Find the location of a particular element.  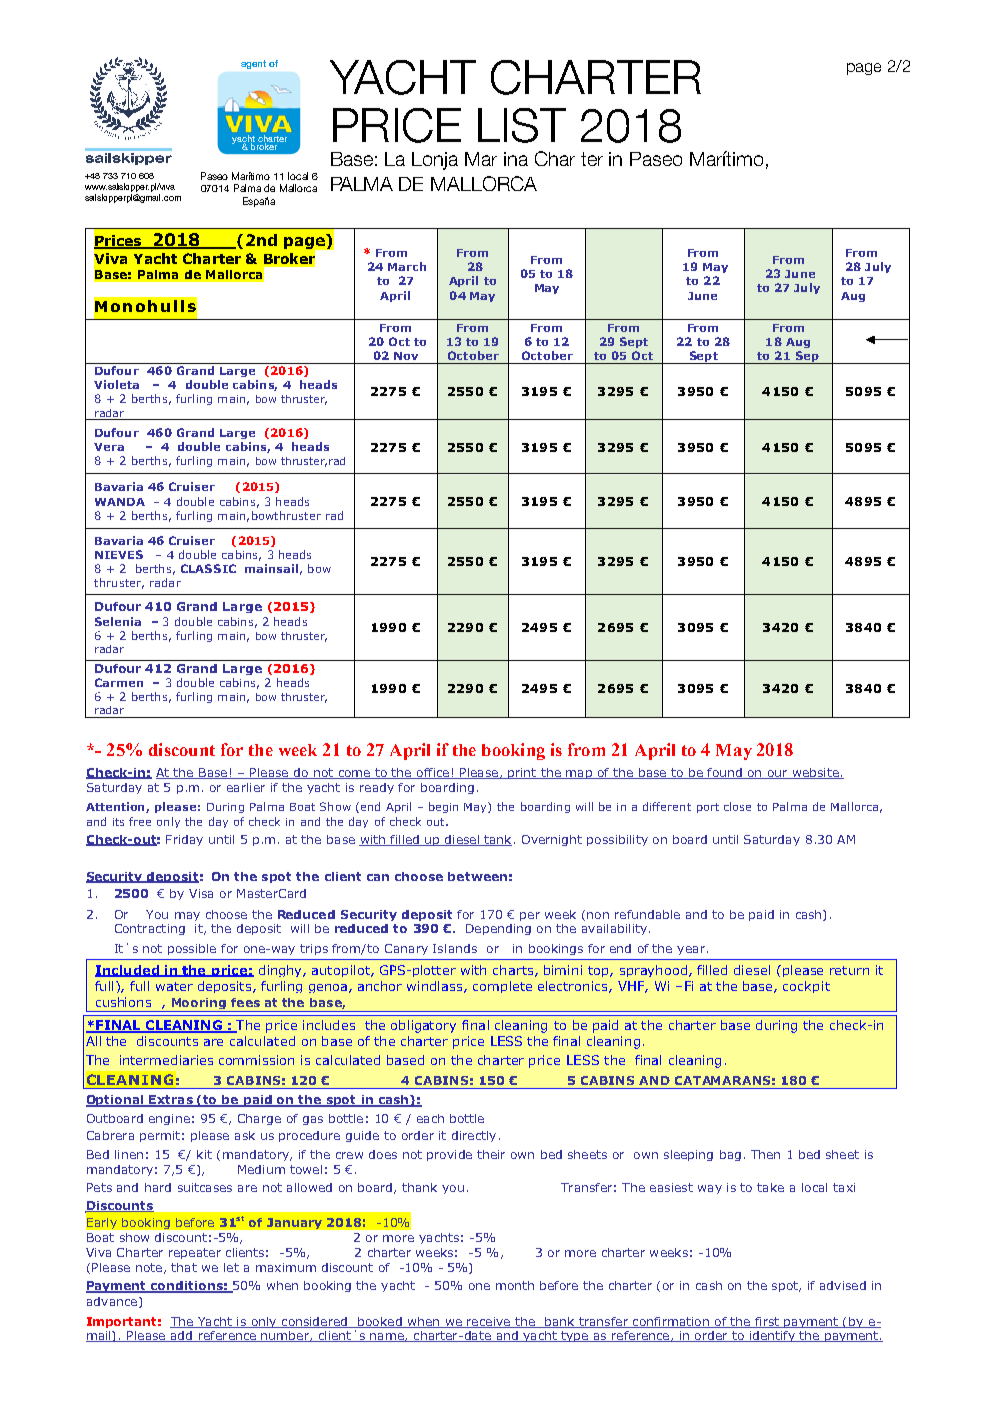

Carmen is located at coordinates (119, 682).
